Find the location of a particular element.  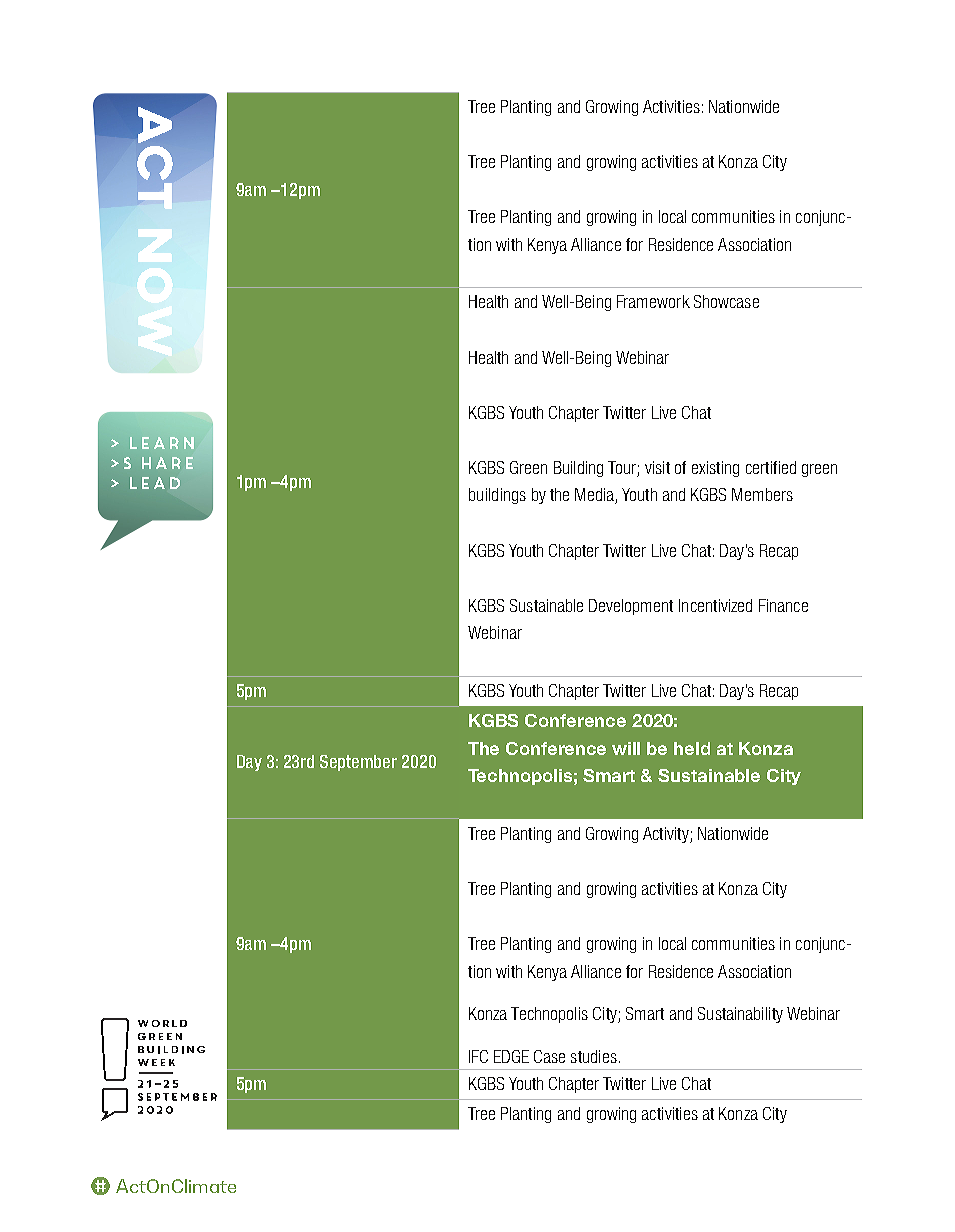

existing is located at coordinates (715, 469).
